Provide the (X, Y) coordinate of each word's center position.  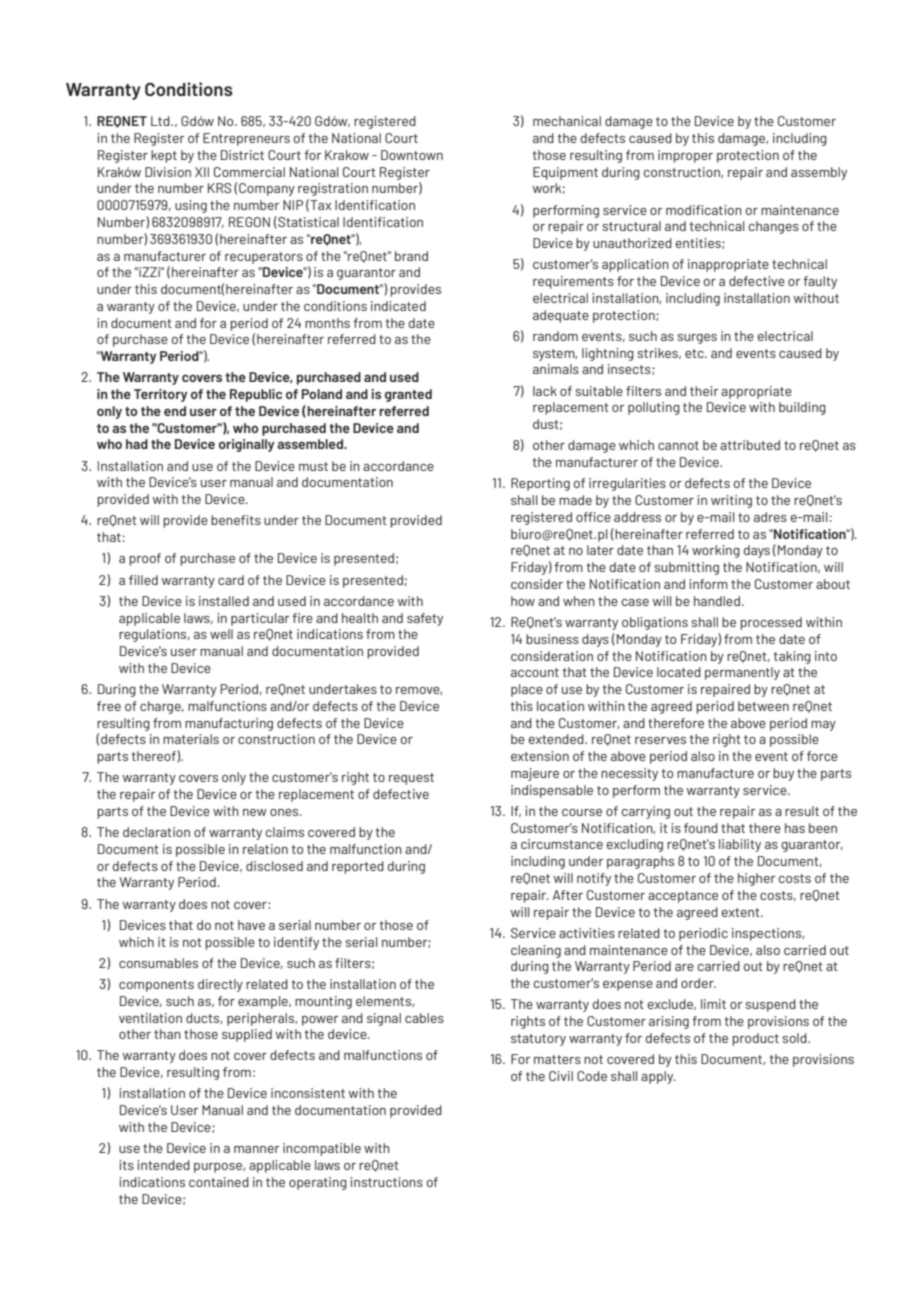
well (221, 634)
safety (425, 619)
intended (163, 1165)
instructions (386, 1182)
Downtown (412, 155)
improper (685, 156)
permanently (742, 673)
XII (202, 172)
